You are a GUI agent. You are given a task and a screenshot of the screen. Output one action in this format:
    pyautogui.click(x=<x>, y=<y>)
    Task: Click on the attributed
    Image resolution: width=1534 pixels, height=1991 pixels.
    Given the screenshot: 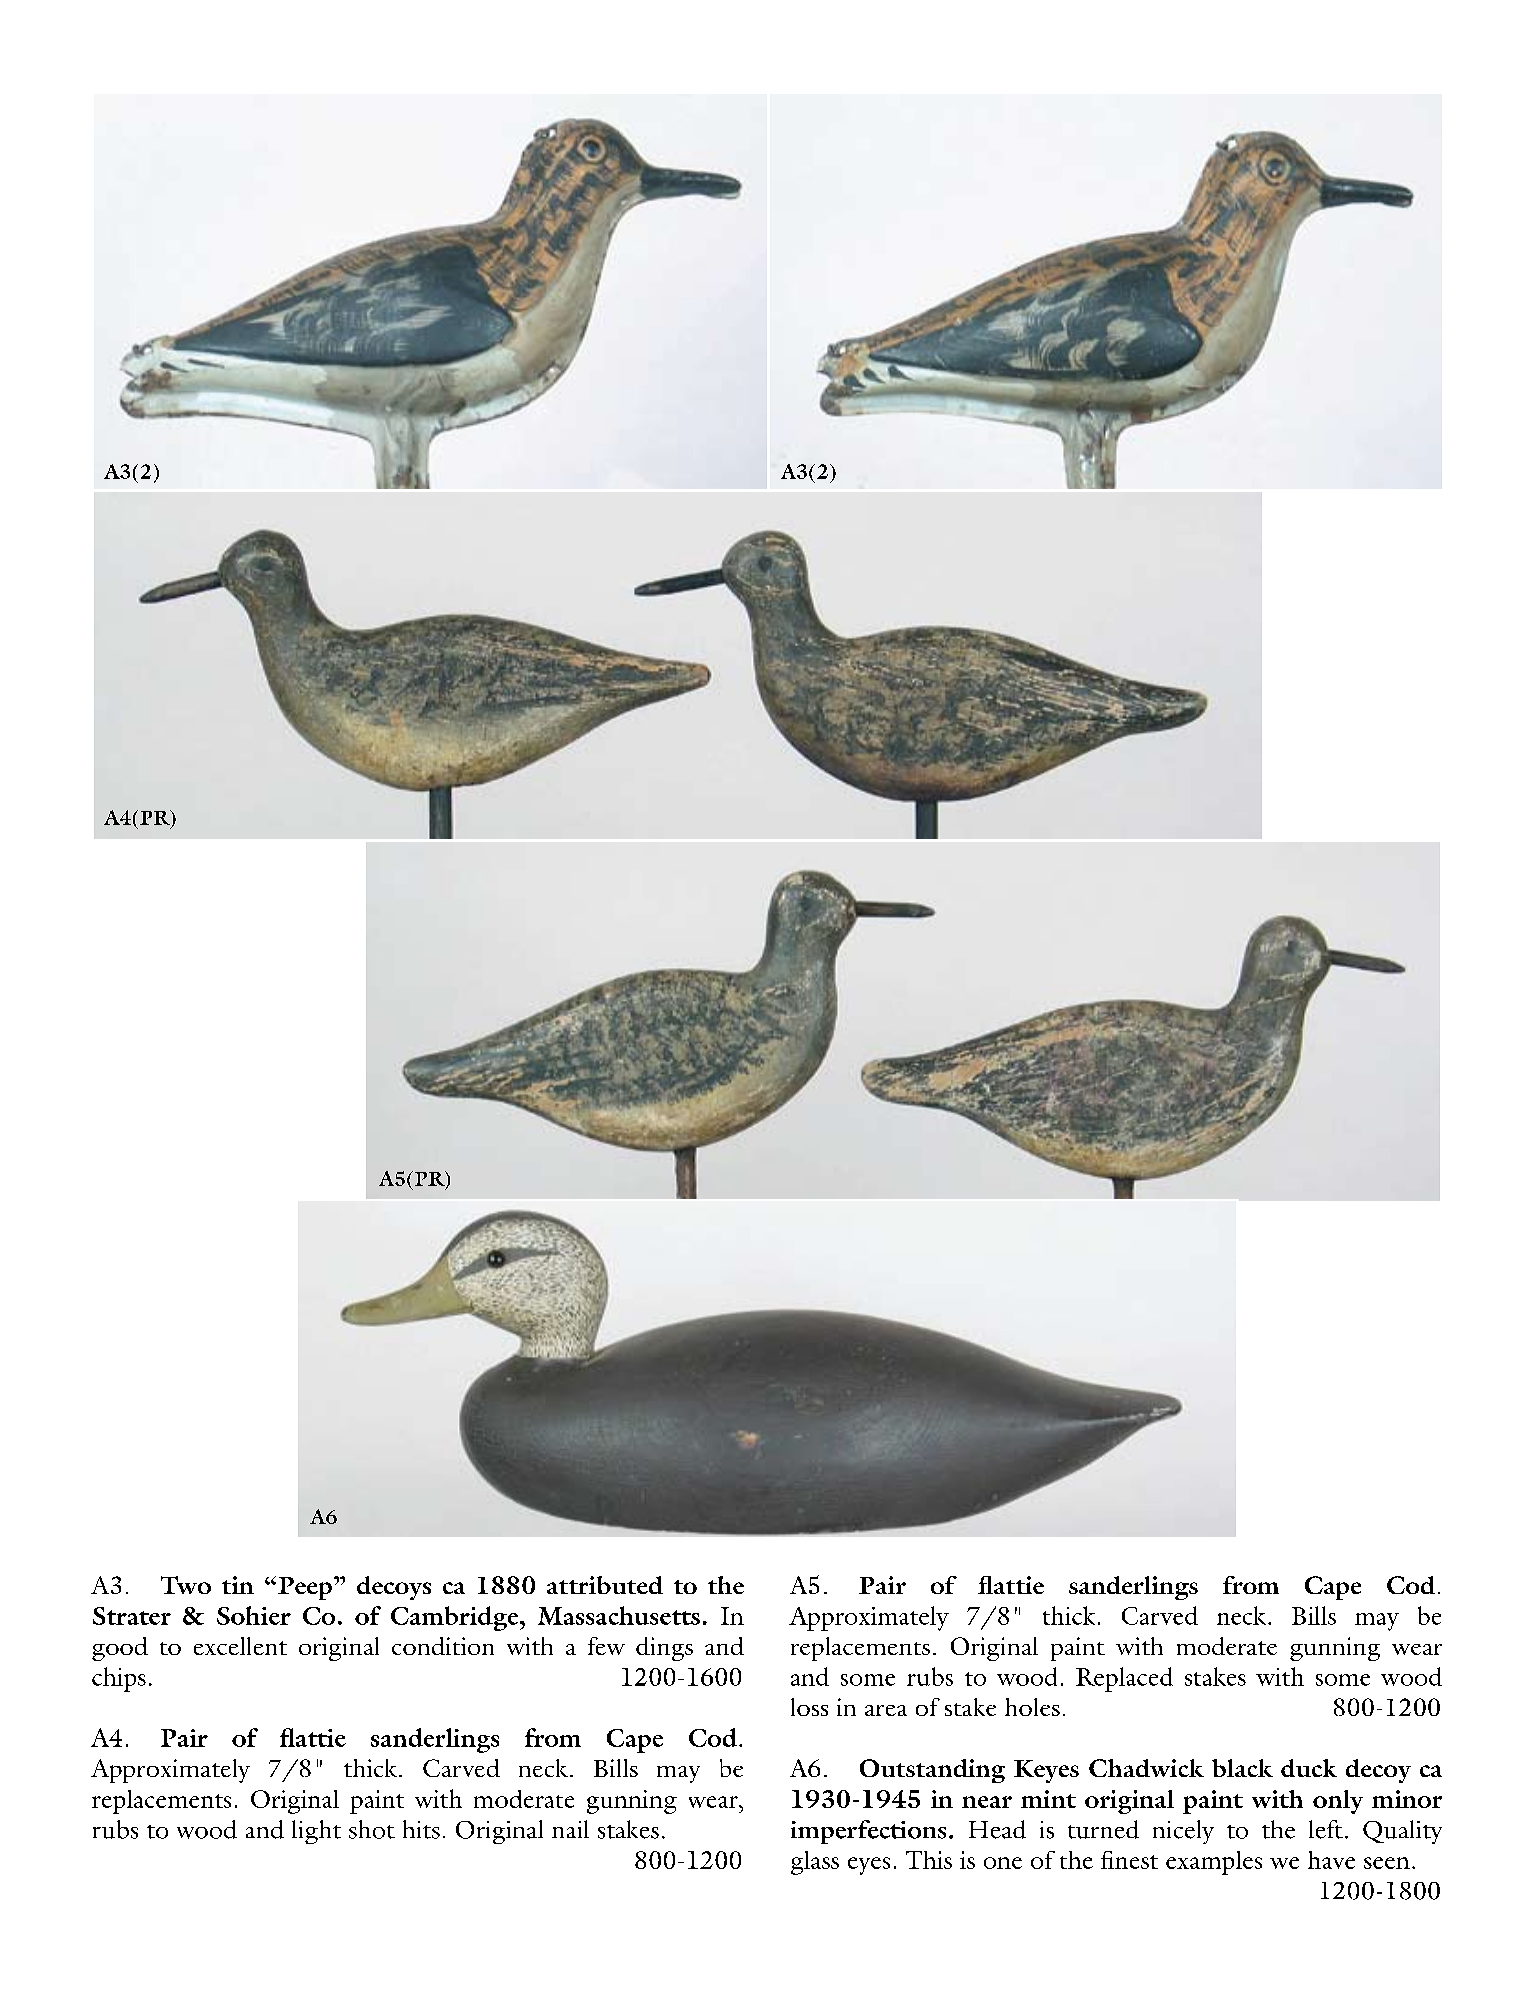 What is the action you would take?
    pyautogui.click(x=605, y=1585)
